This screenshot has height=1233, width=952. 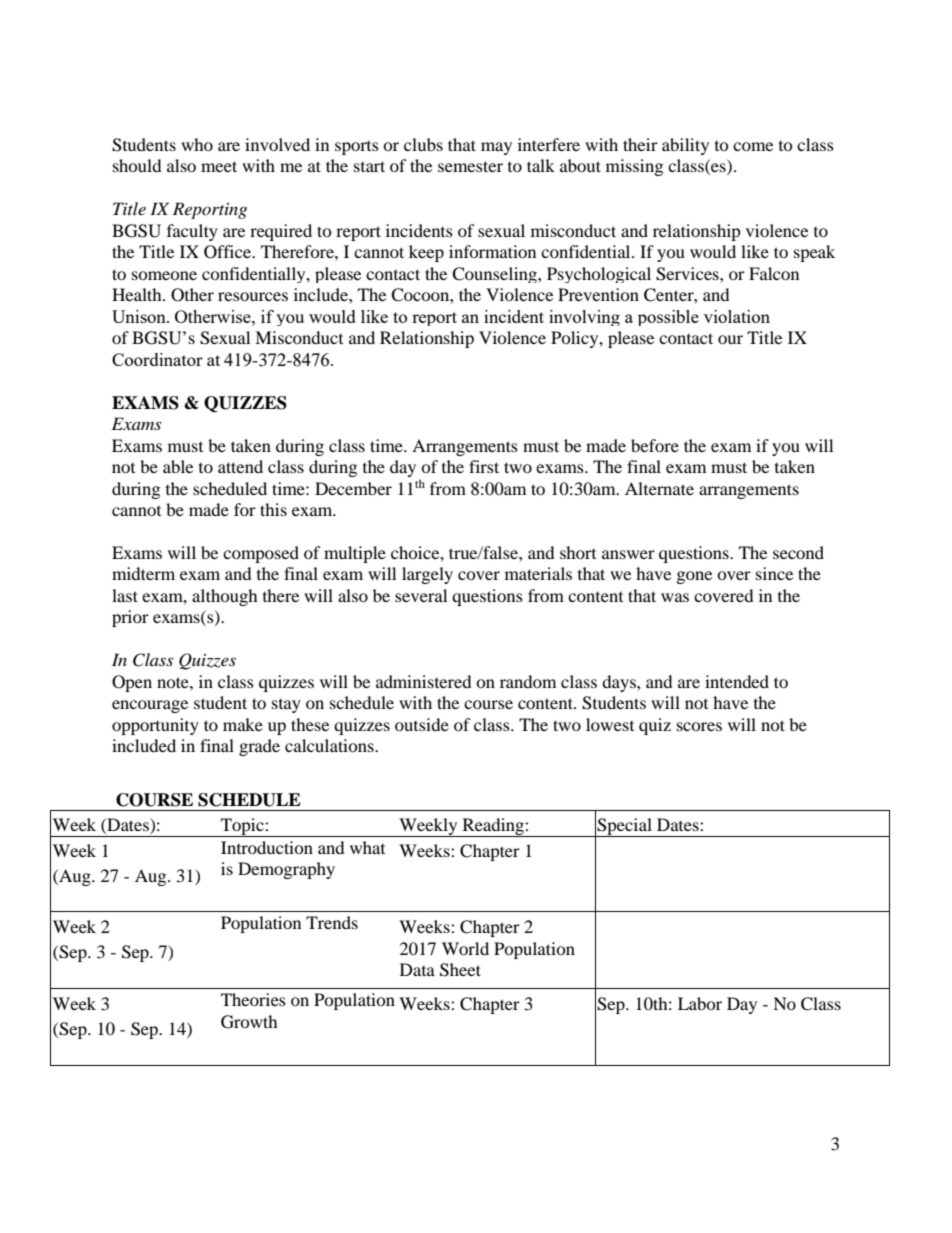 What do you see at coordinates (219, 166) in the screenshot?
I see `meet` at bounding box center [219, 166].
